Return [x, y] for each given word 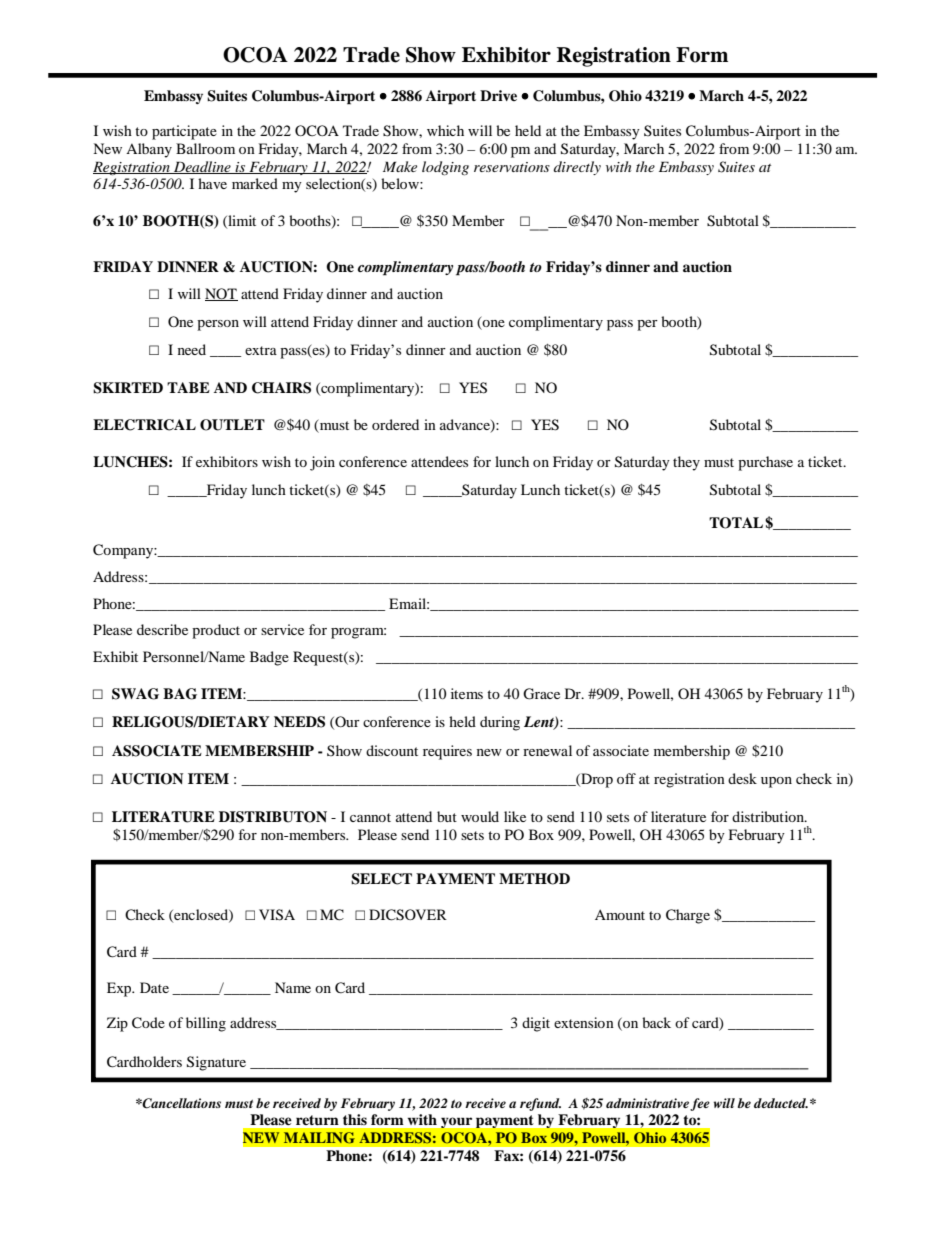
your [456, 1123]
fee [700, 1104]
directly [577, 168]
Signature [216, 1063]
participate [184, 132]
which [445, 130]
